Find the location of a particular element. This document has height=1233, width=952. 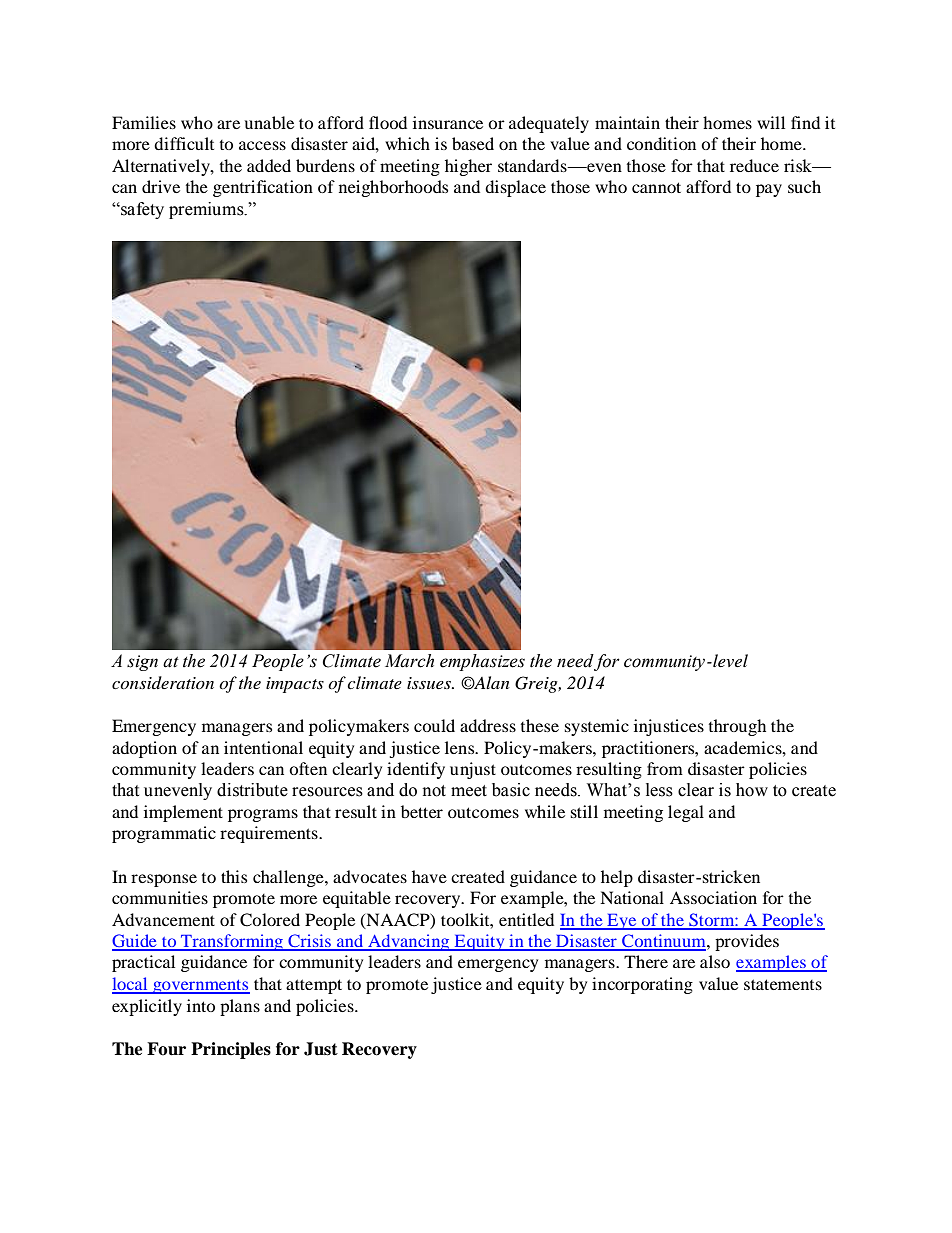

difficult is located at coordinates (184, 143).
